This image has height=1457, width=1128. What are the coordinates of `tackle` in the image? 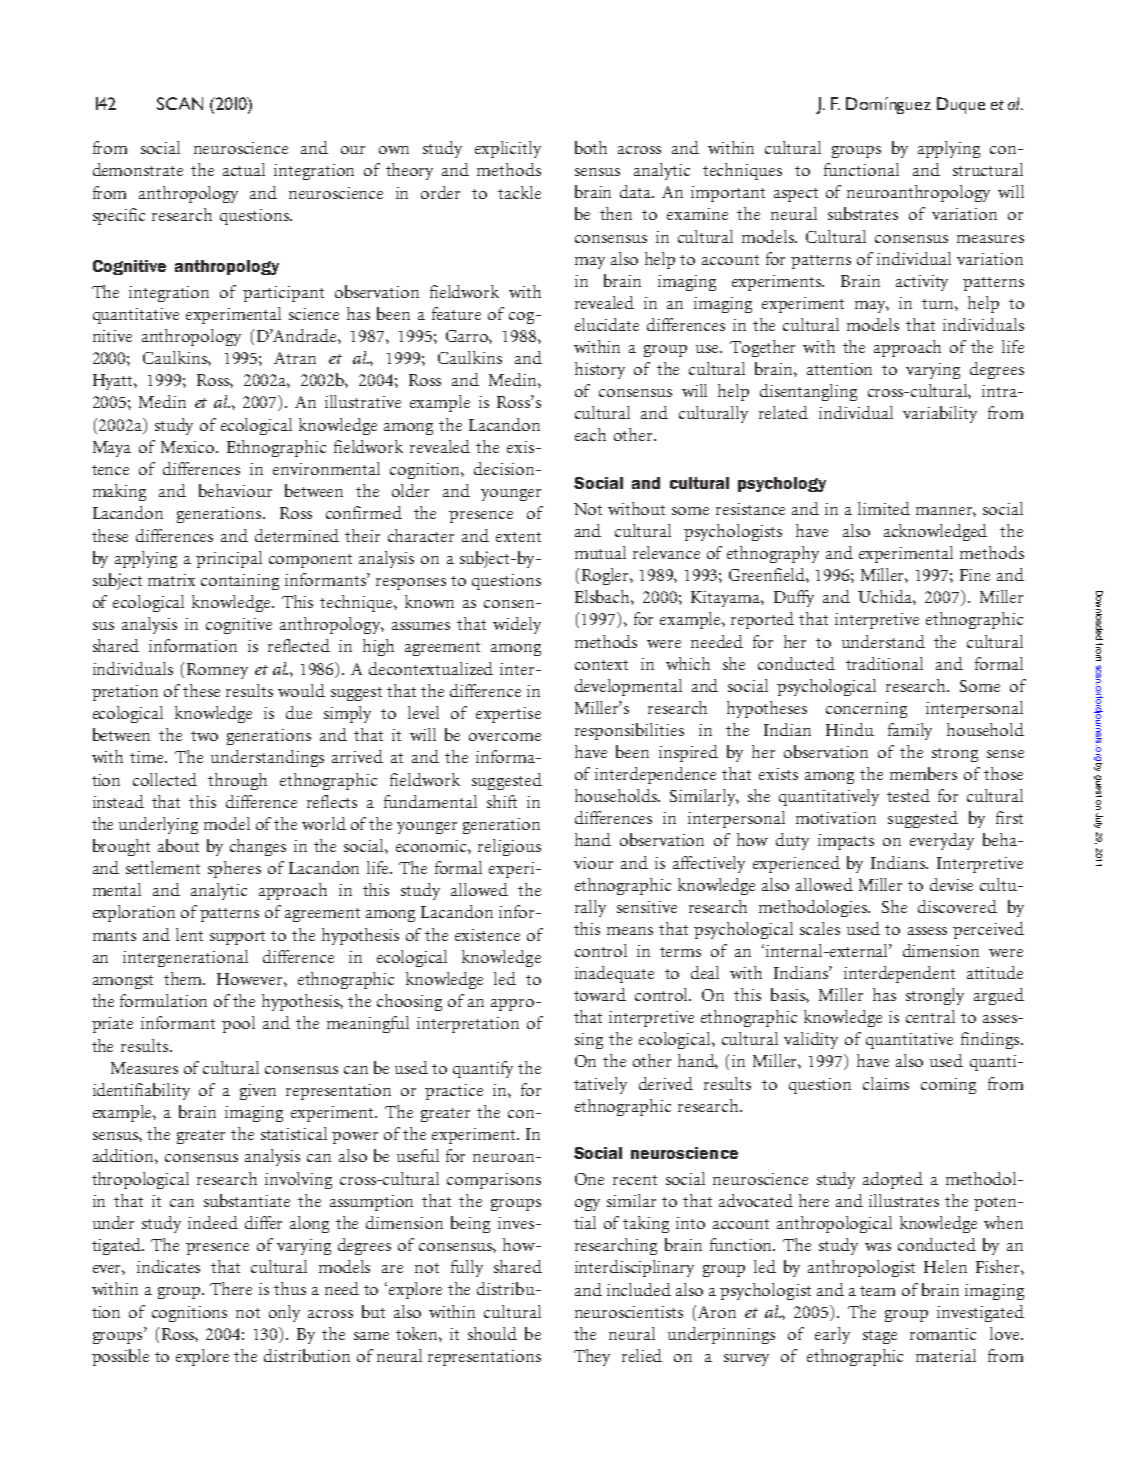 It's located at (519, 192).
